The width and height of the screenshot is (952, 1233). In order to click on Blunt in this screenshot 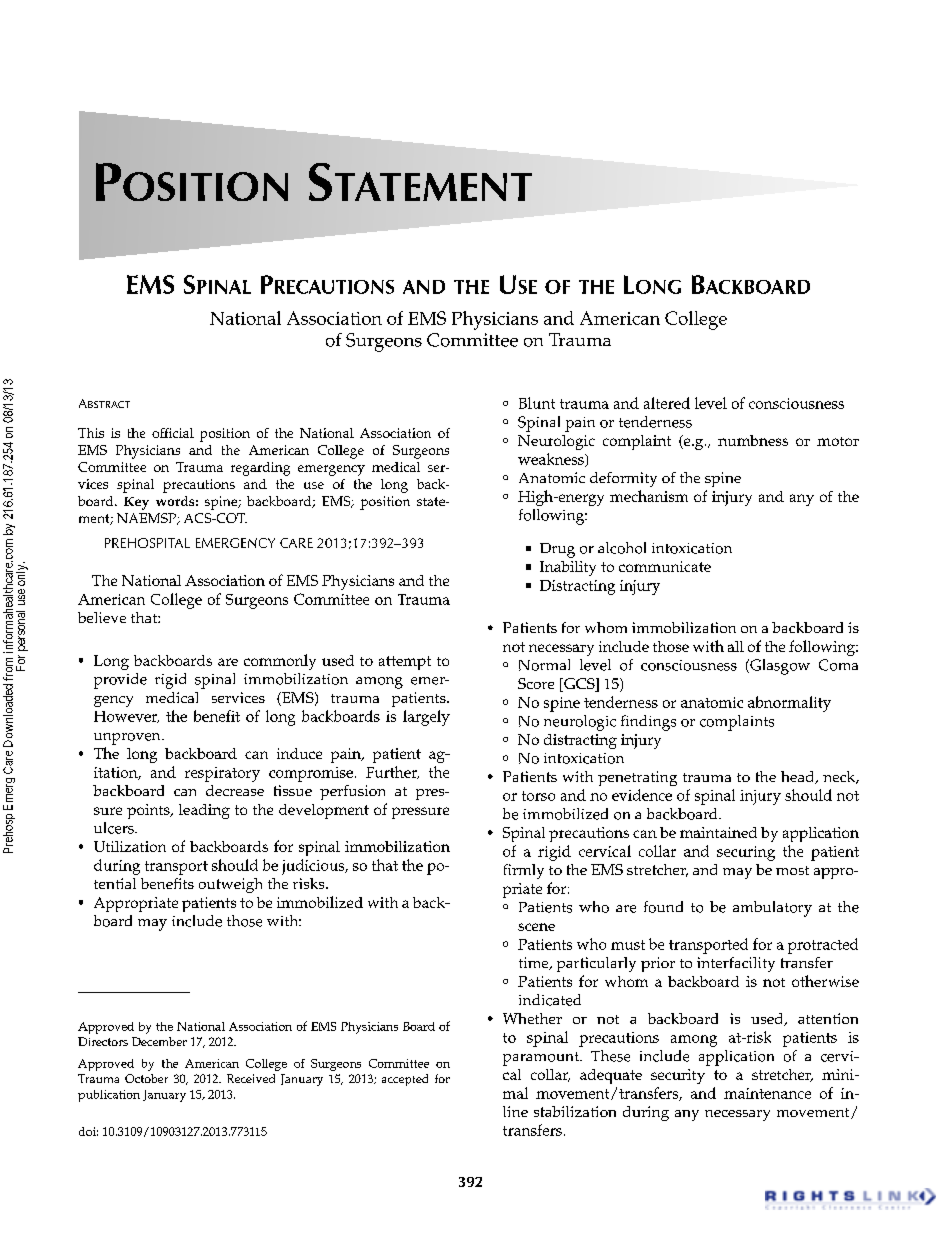, I will do `click(537, 403)`.
